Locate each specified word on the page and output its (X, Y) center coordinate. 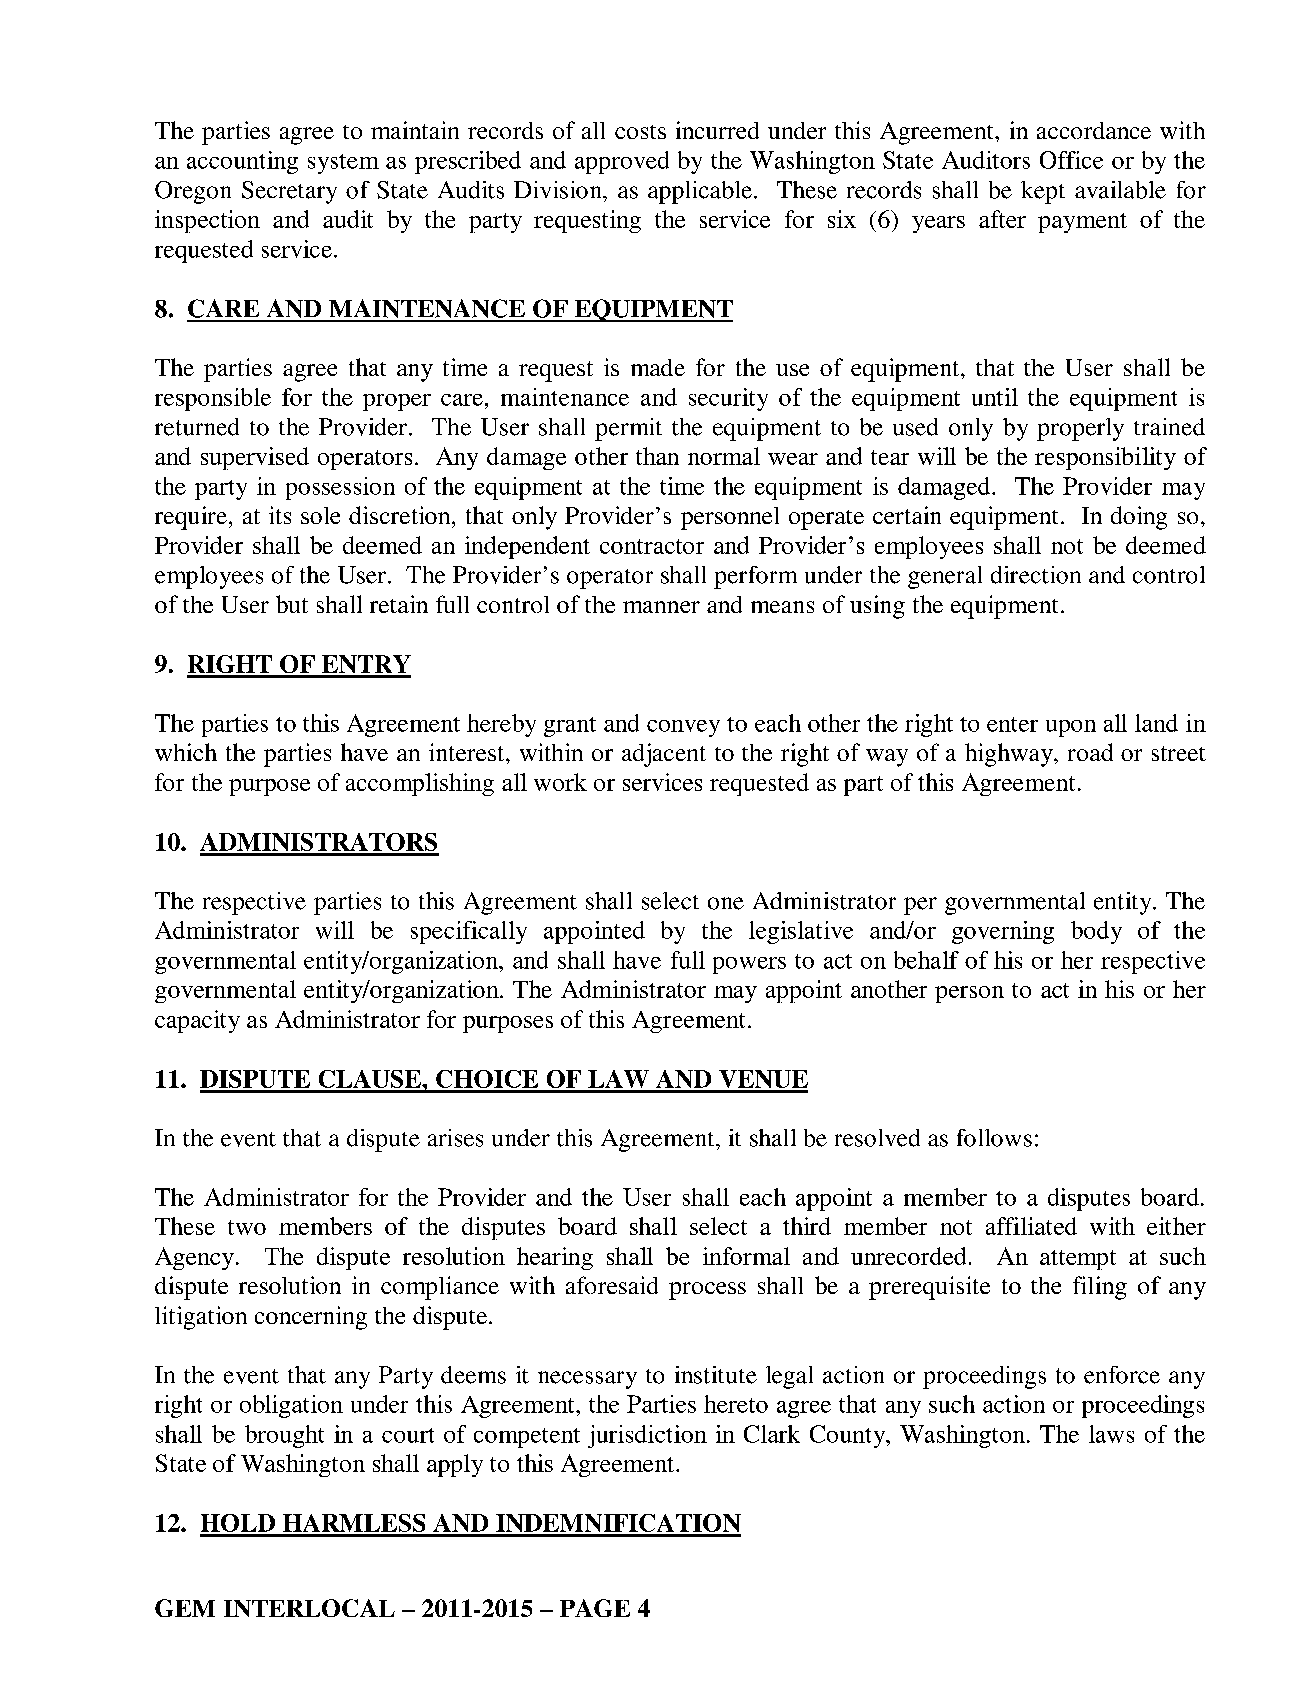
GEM (185, 1608)
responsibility (1105, 458)
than (657, 456)
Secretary (289, 192)
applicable (700, 192)
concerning (311, 1318)
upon (1071, 728)
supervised (255, 458)
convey (683, 728)
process (707, 1291)
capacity (197, 1021)
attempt (1078, 1260)
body (1096, 932)
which (186, 752)
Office (1071, 160)
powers (749, 965)
